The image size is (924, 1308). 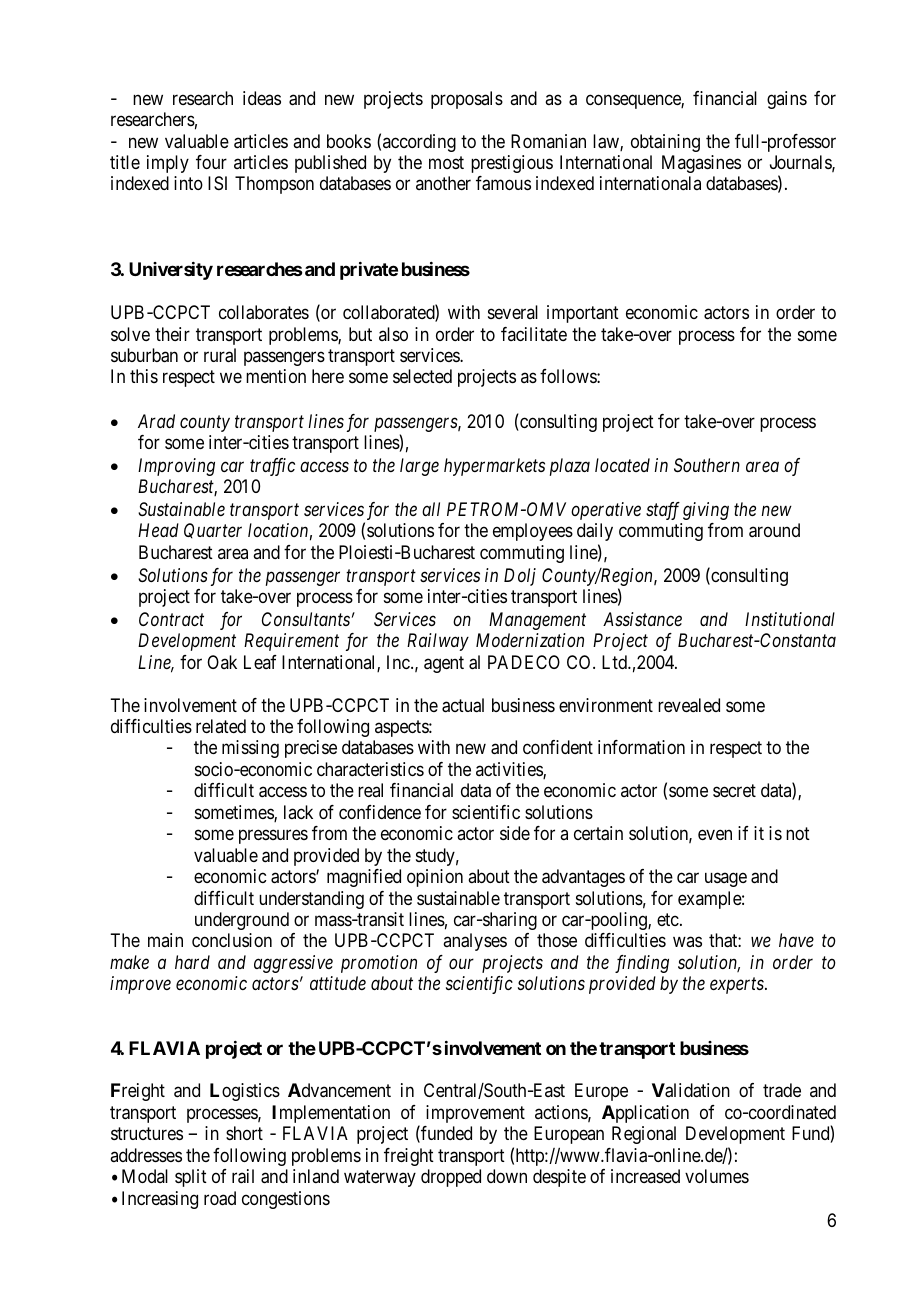 I want to click on analyses, so click(x=475, y=942).
